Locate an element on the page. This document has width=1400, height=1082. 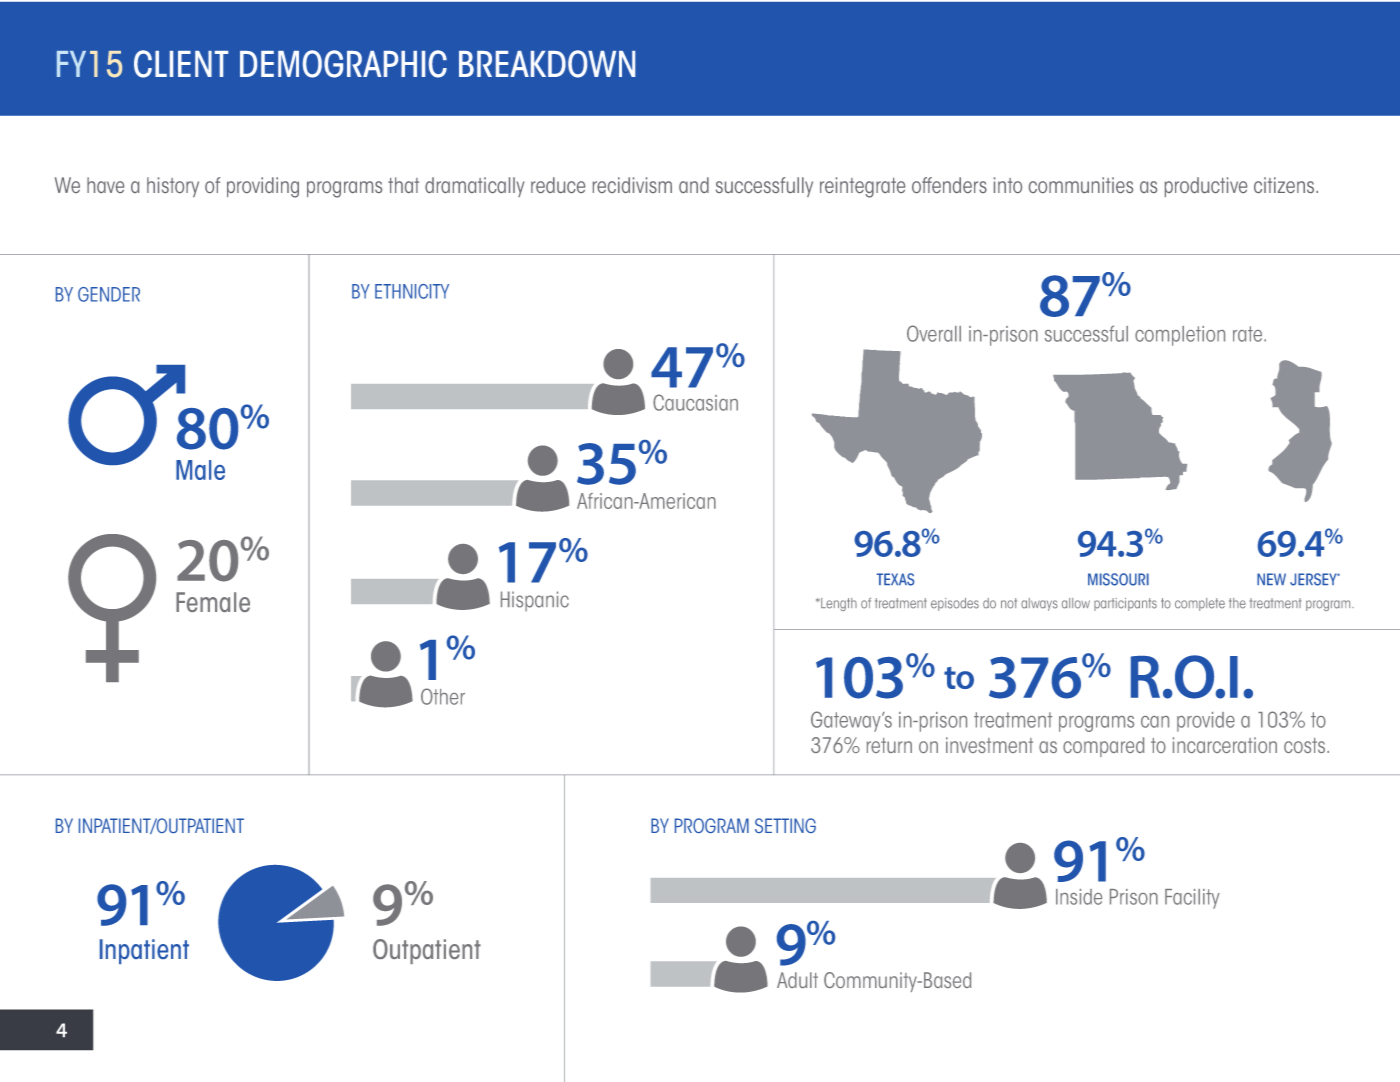
SETTING is located at coordinates (785, 825).
